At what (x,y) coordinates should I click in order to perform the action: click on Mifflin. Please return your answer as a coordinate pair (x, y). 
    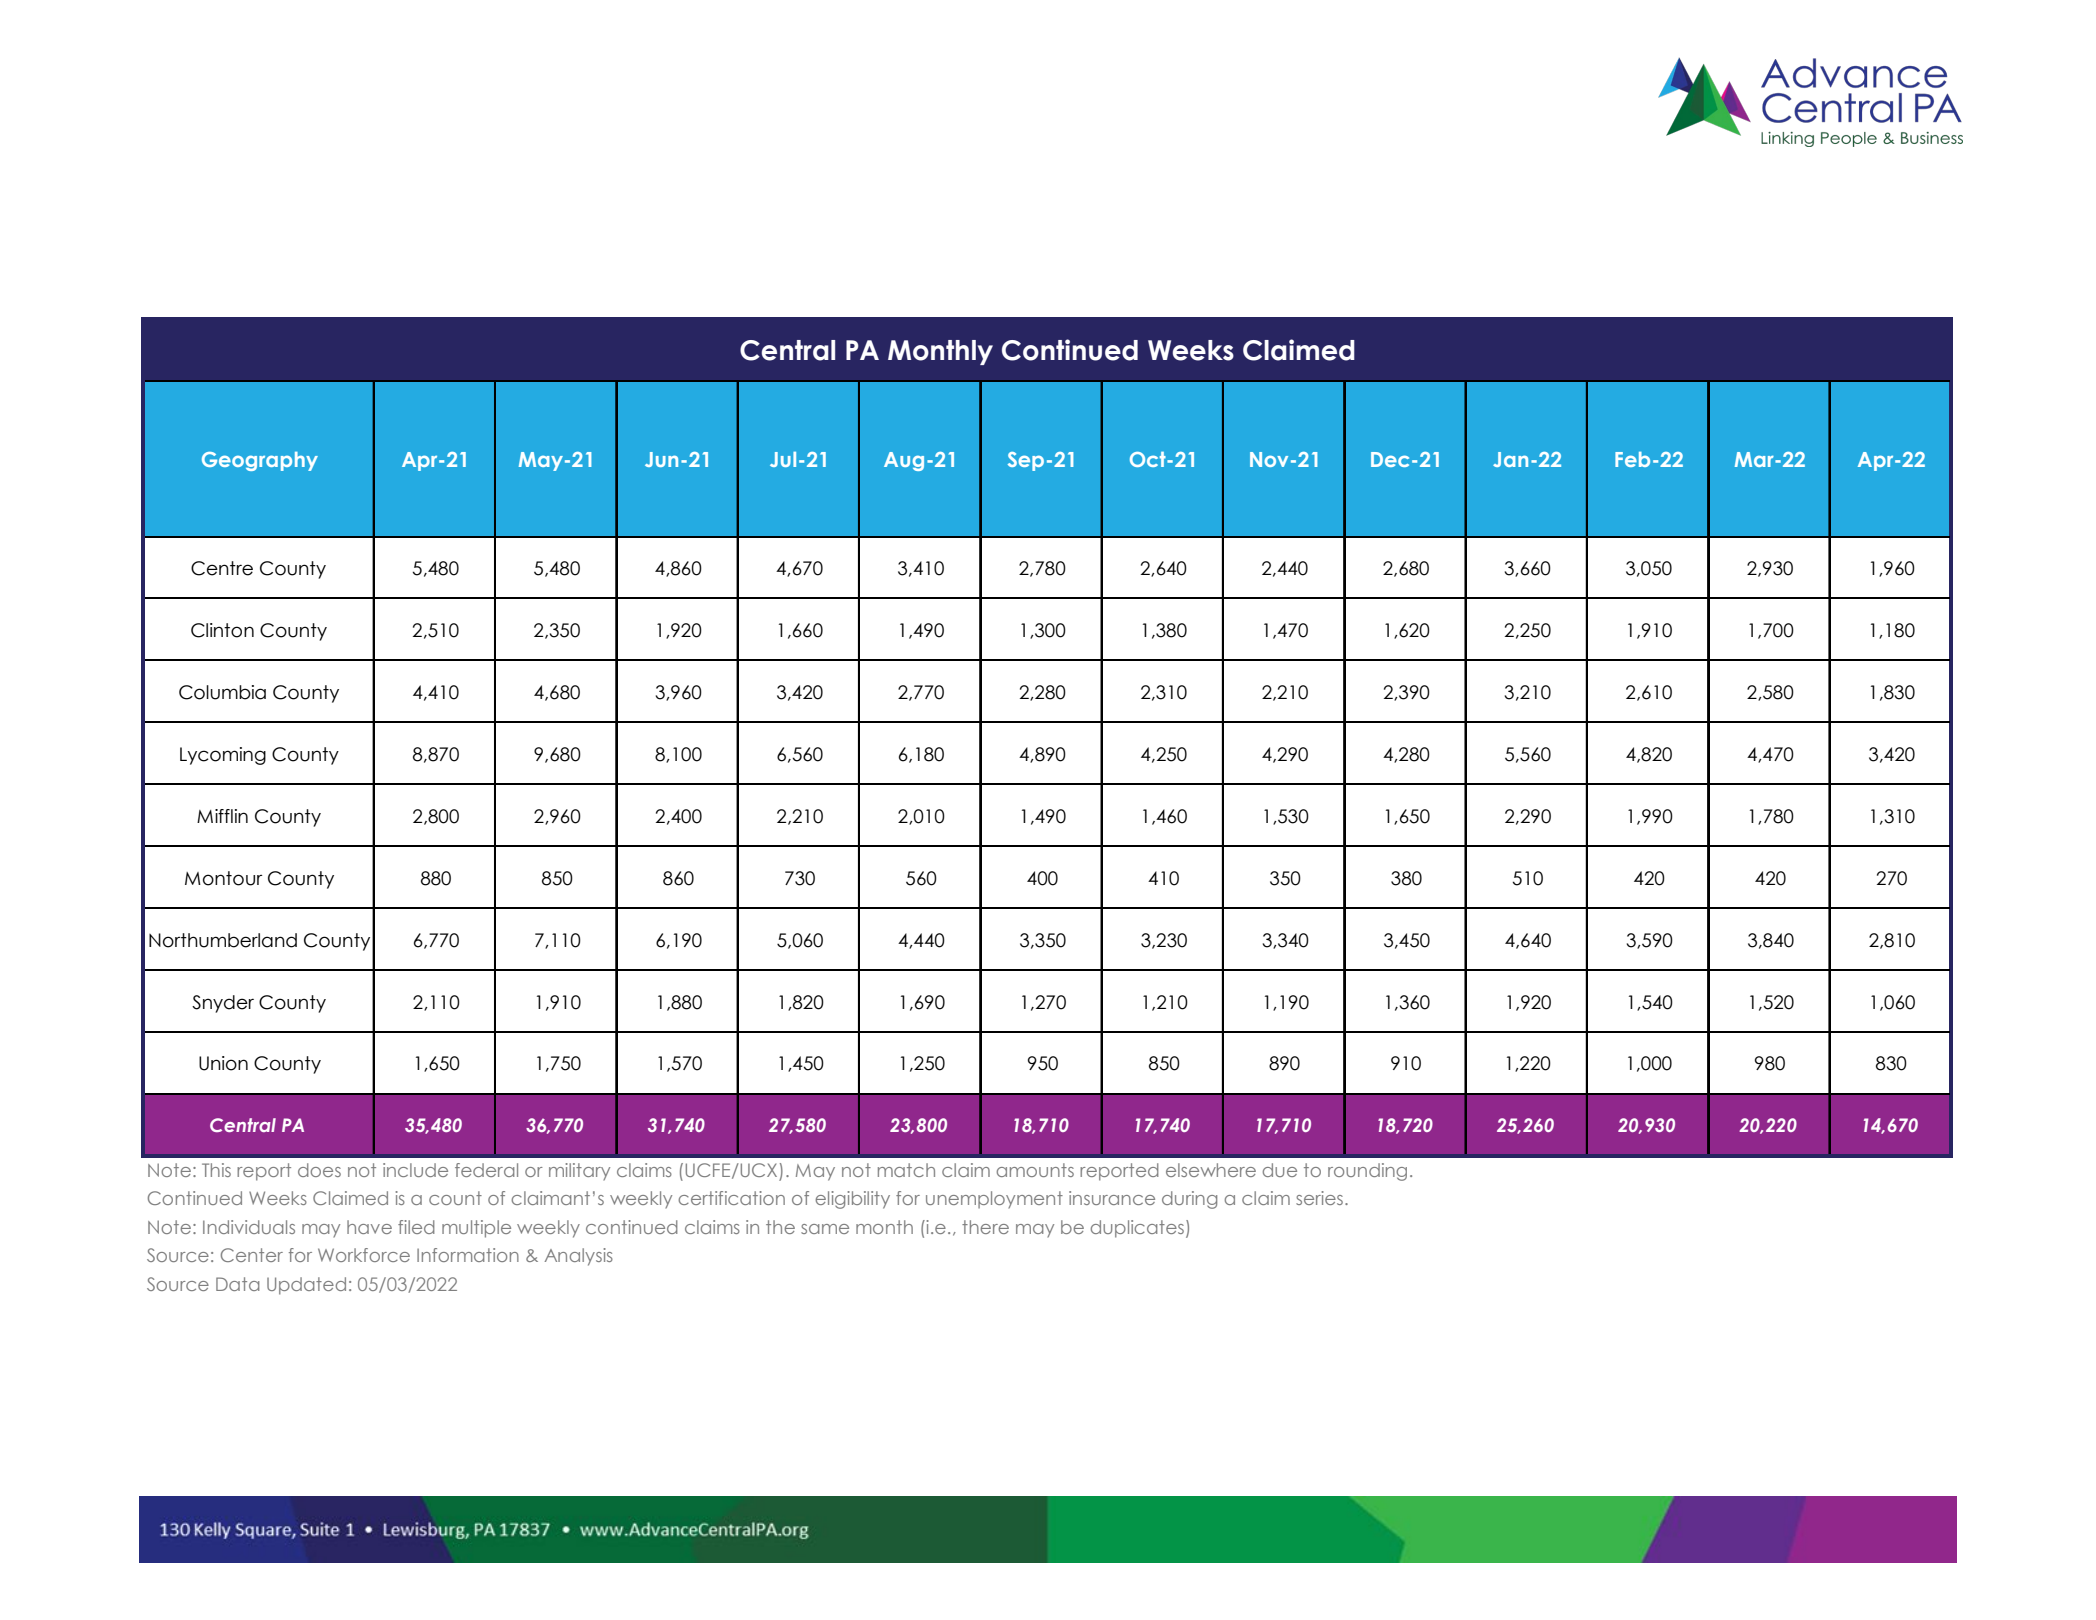
    Looking at the image, I should click on (222, 816).
